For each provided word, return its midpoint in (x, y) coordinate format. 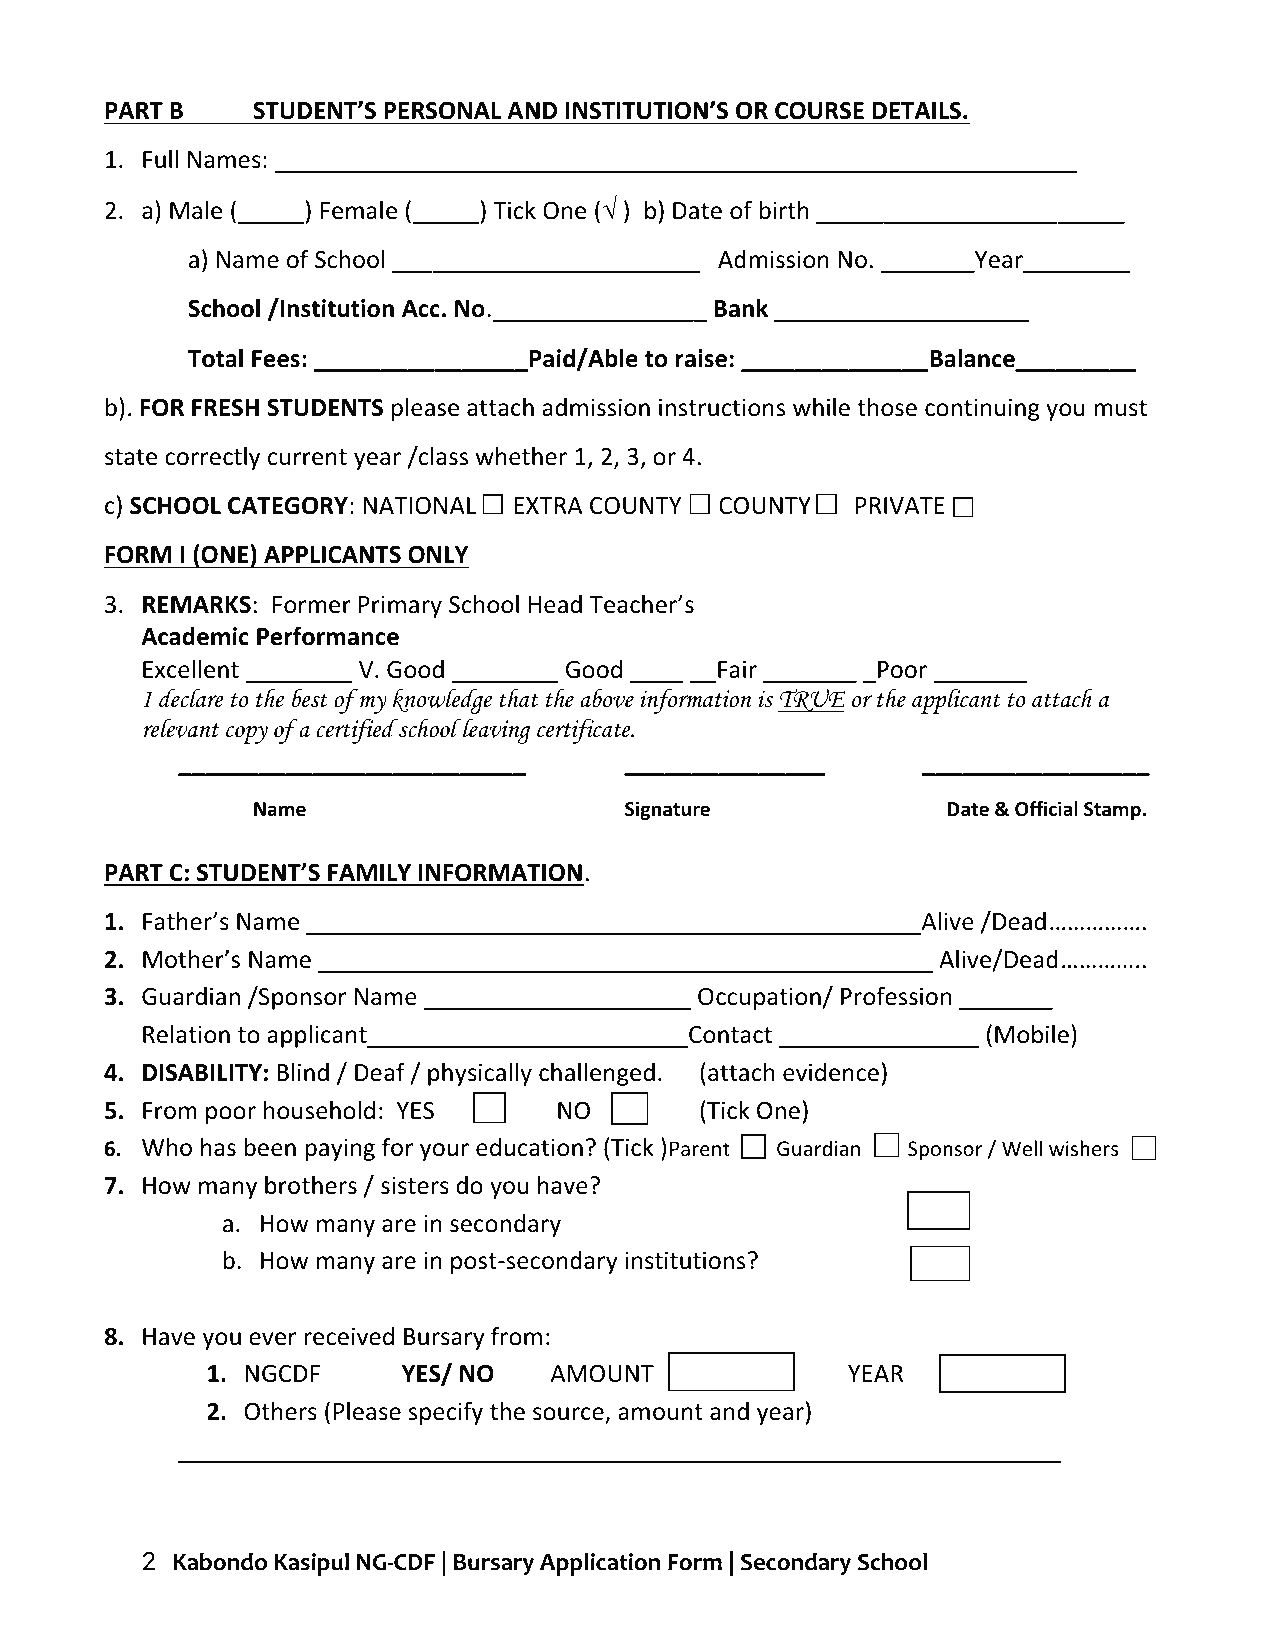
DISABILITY (202, 1073)
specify (446, 1413)
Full (160, 159)
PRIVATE (900, 505)
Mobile (1032, 1034)
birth (784, 210)
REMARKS (197, 604)
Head (555, 604)
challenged (597, 1074)
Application (600, 1564)
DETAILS (918, 110)
